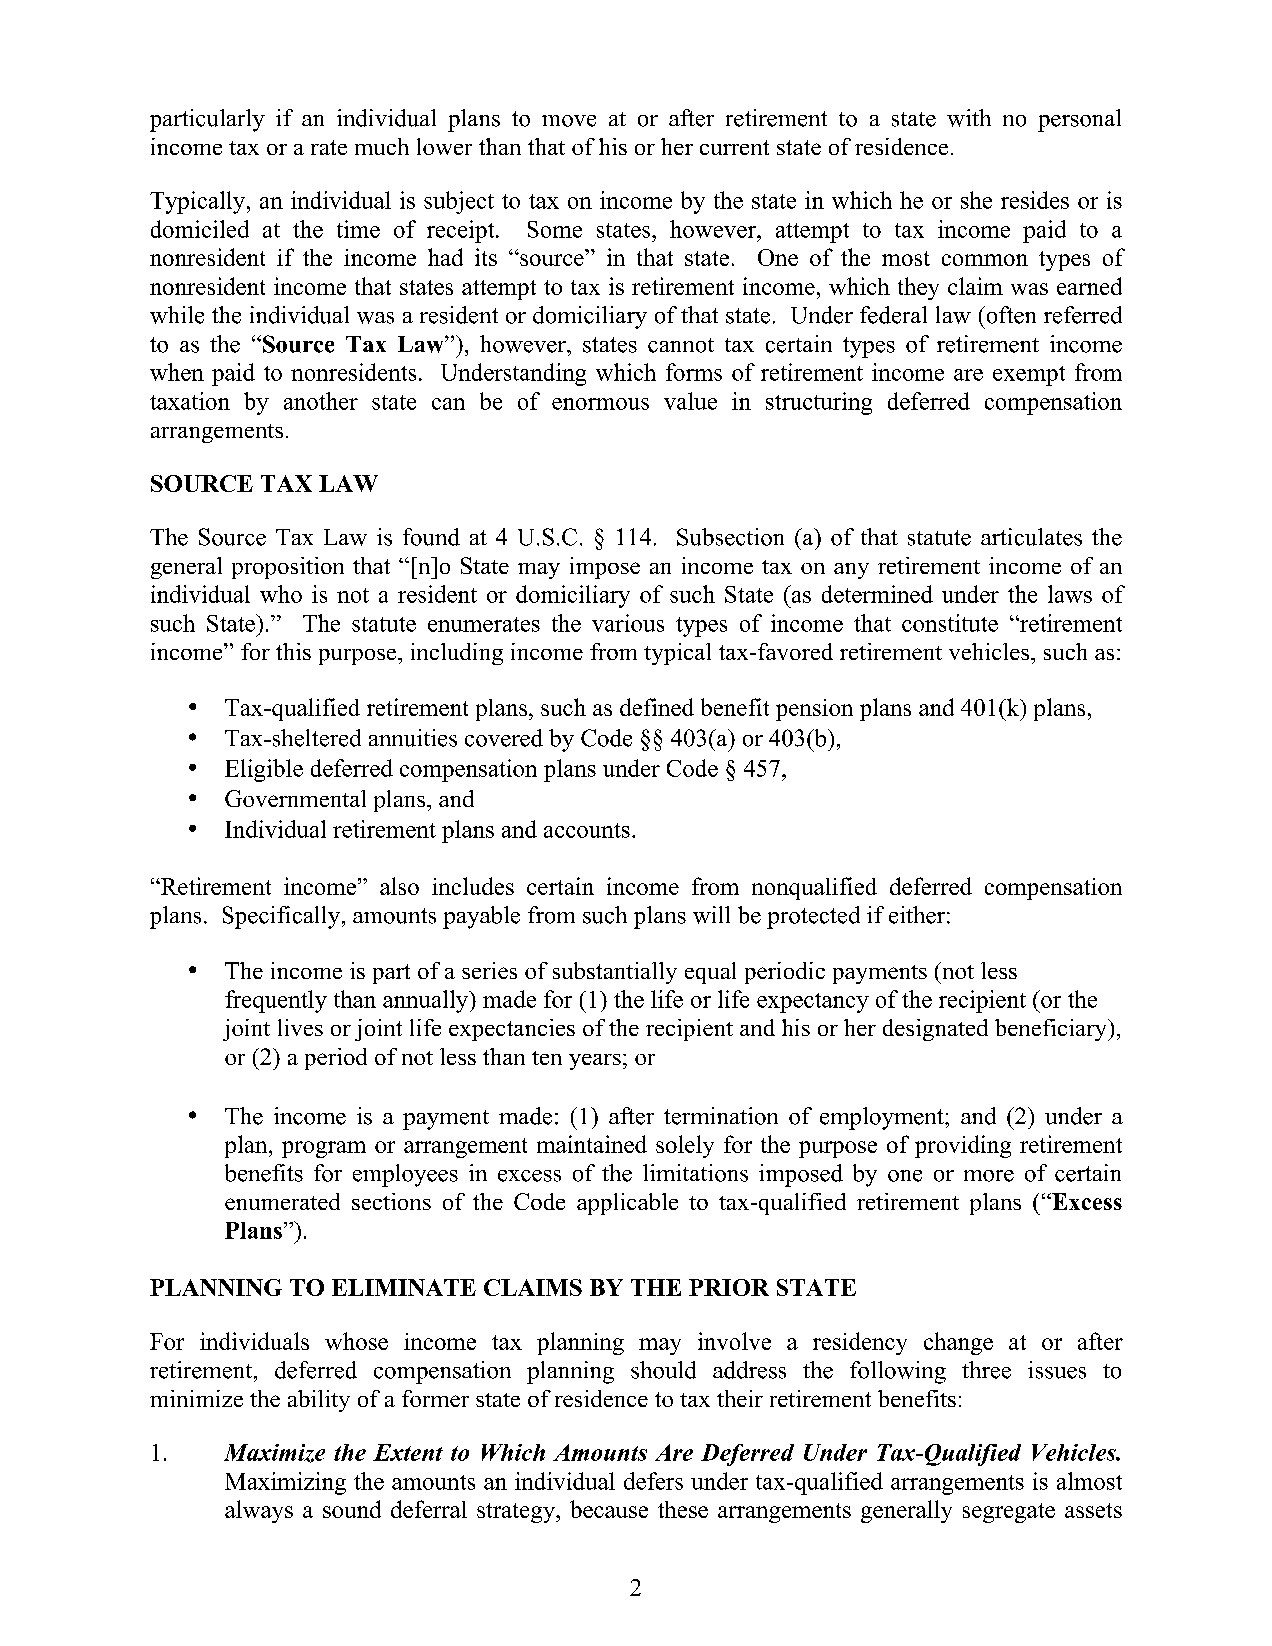 This document has width=1272, height=1646. Describe the element at coordinates (281, 917) in the document. I see `Specifically` at that location.
